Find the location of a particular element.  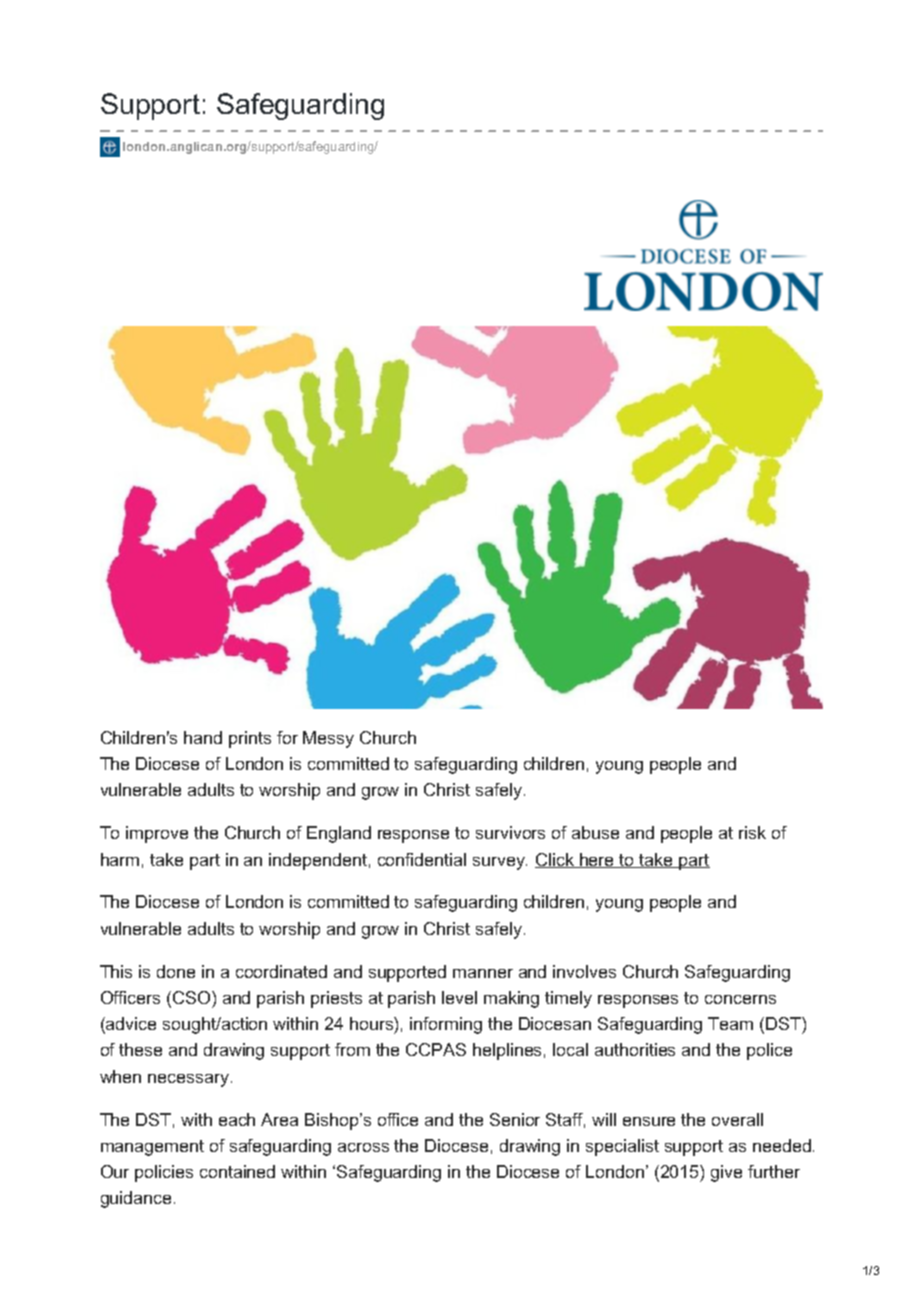

hand is located at coordinates (203, 737).
